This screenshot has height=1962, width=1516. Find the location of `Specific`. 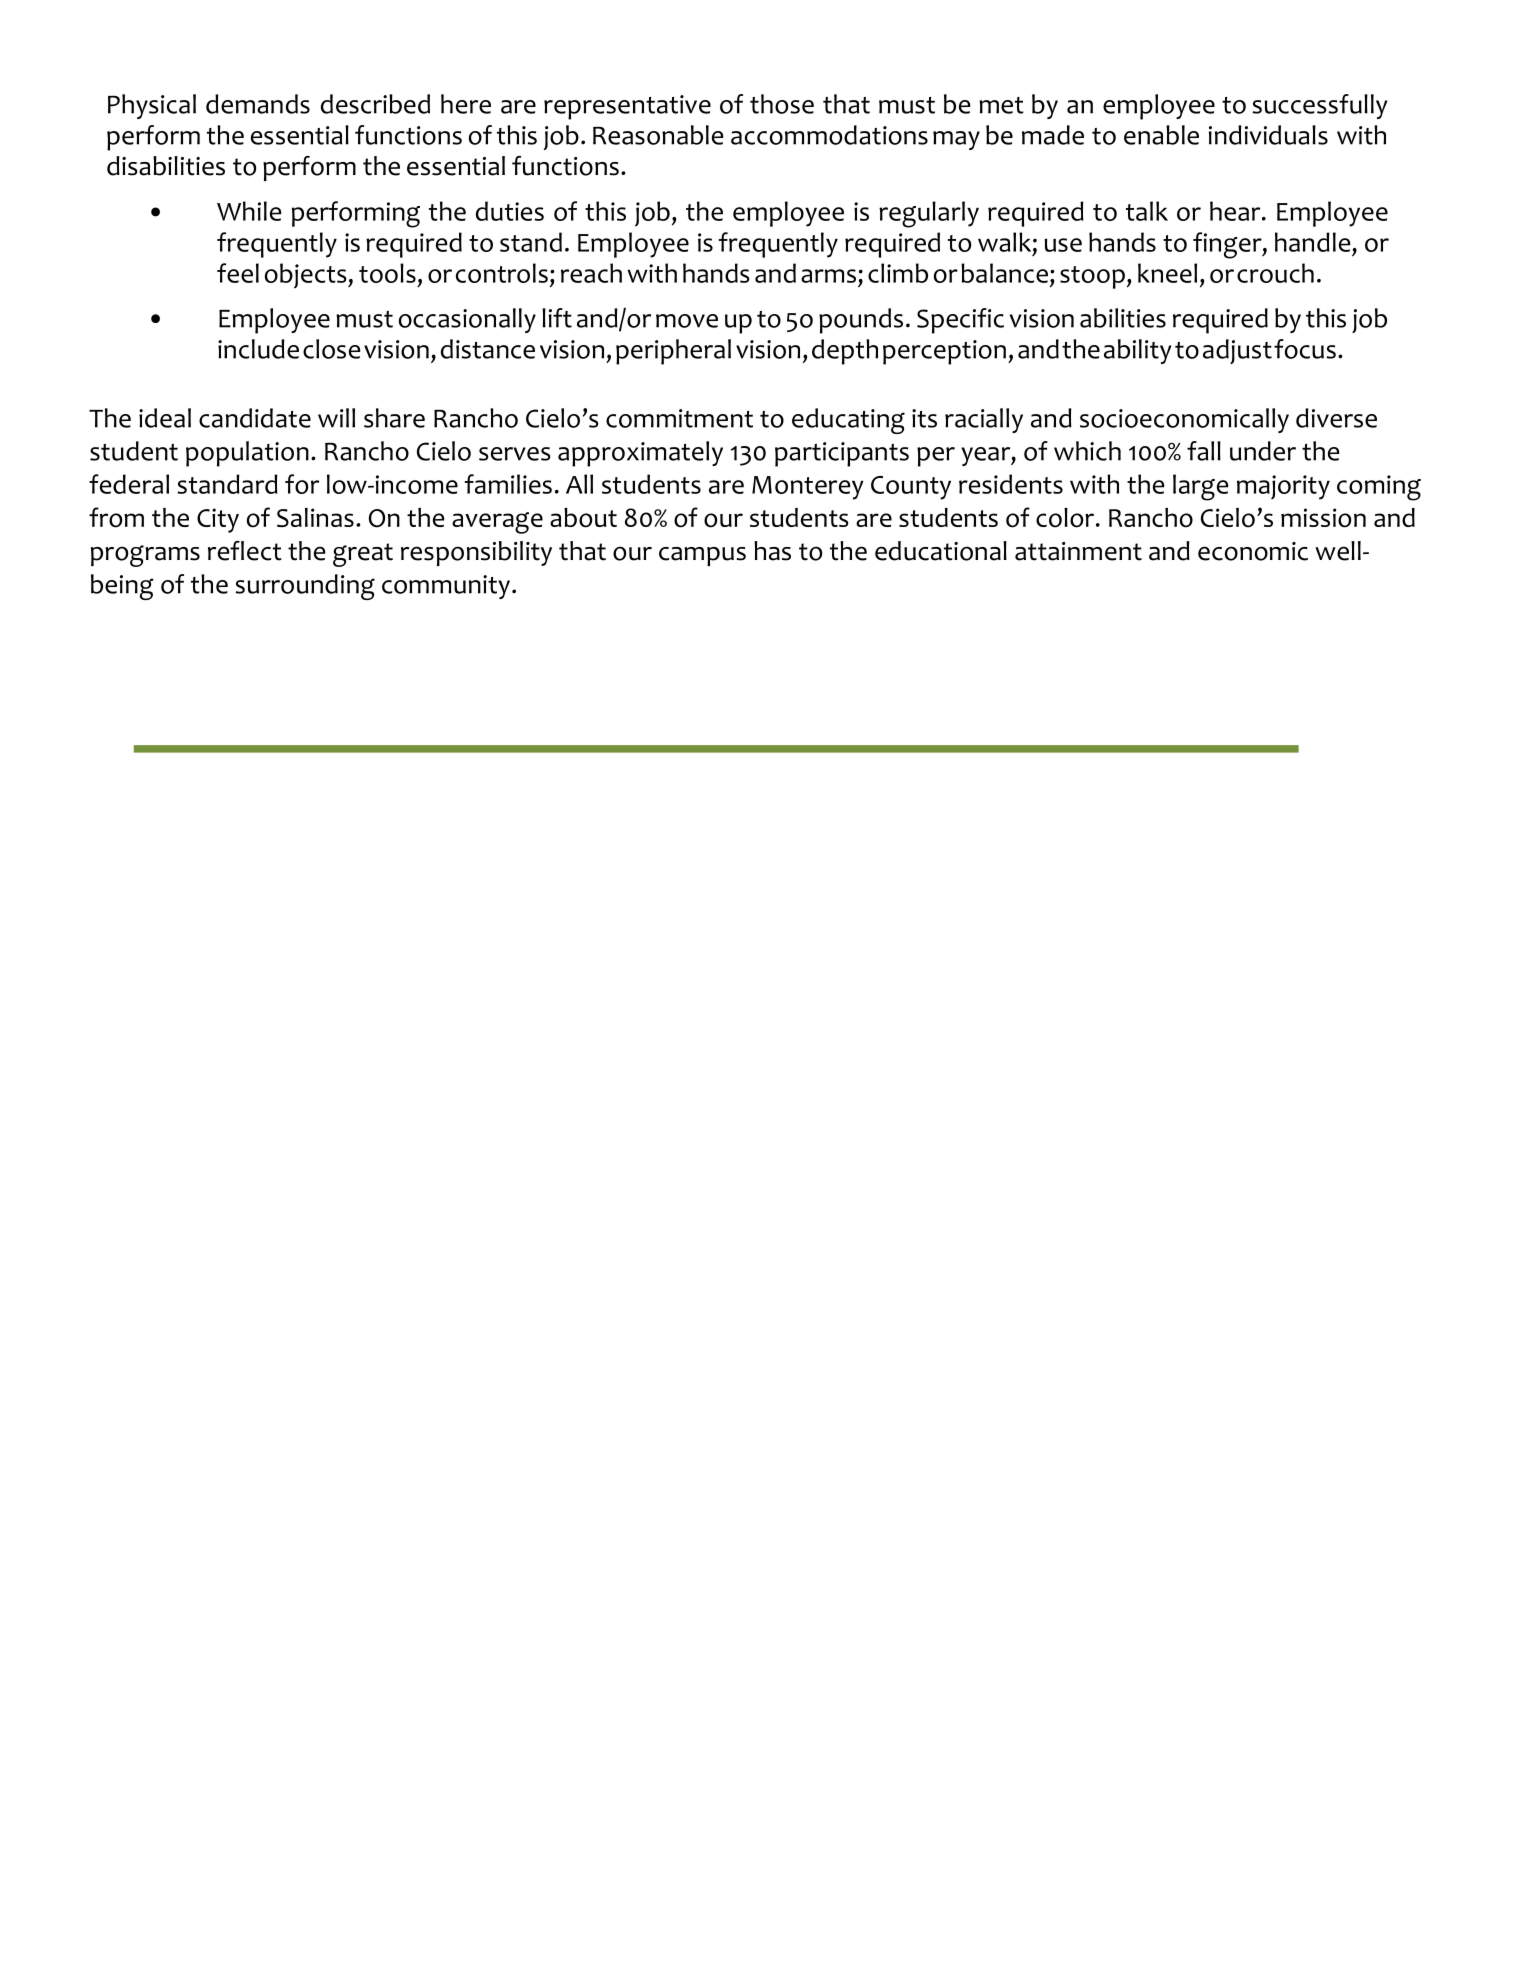

Specific is located at coordinates (960, 321).
